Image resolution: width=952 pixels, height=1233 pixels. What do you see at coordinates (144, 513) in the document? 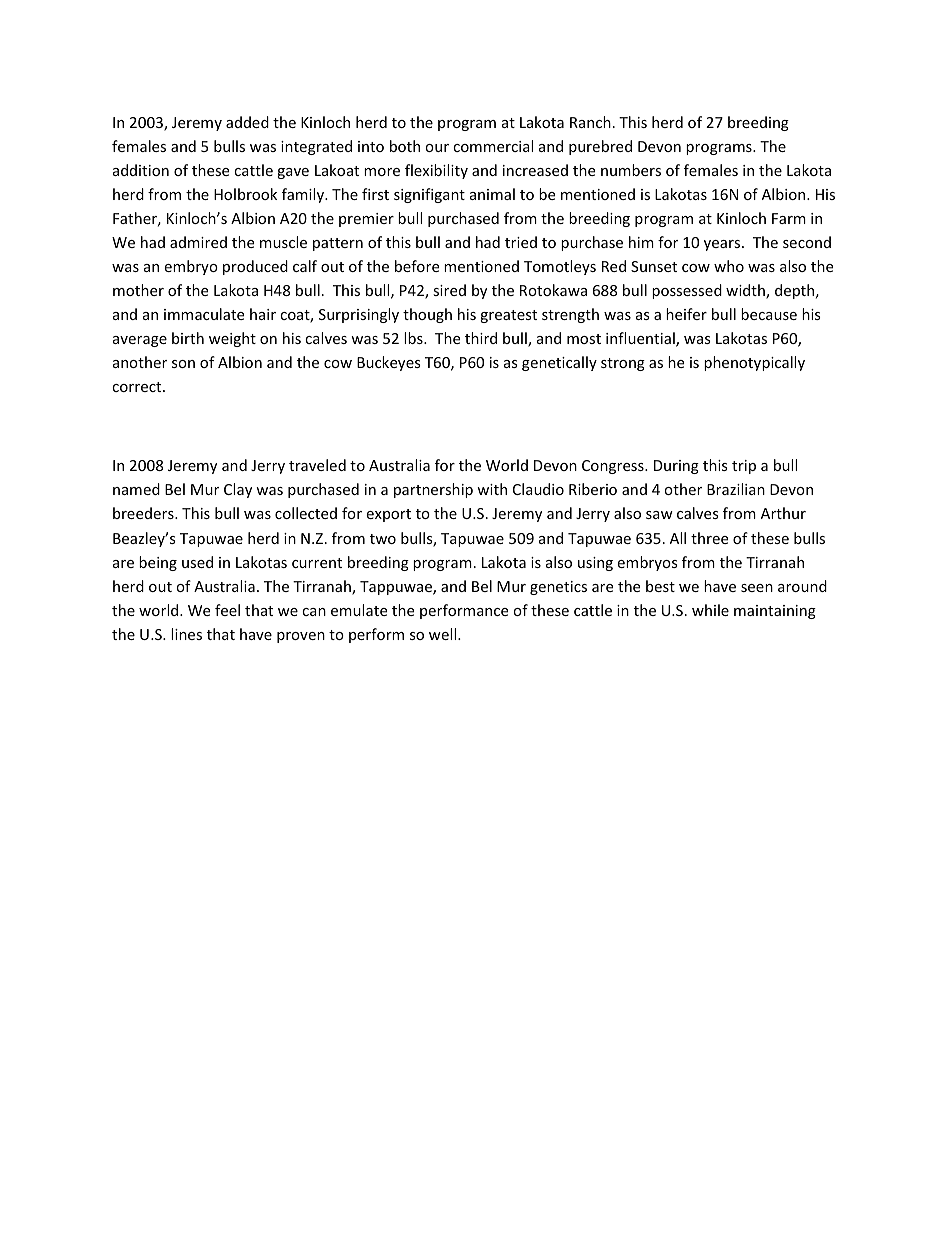
I see `breeders` at bounding box center [144, 513].
